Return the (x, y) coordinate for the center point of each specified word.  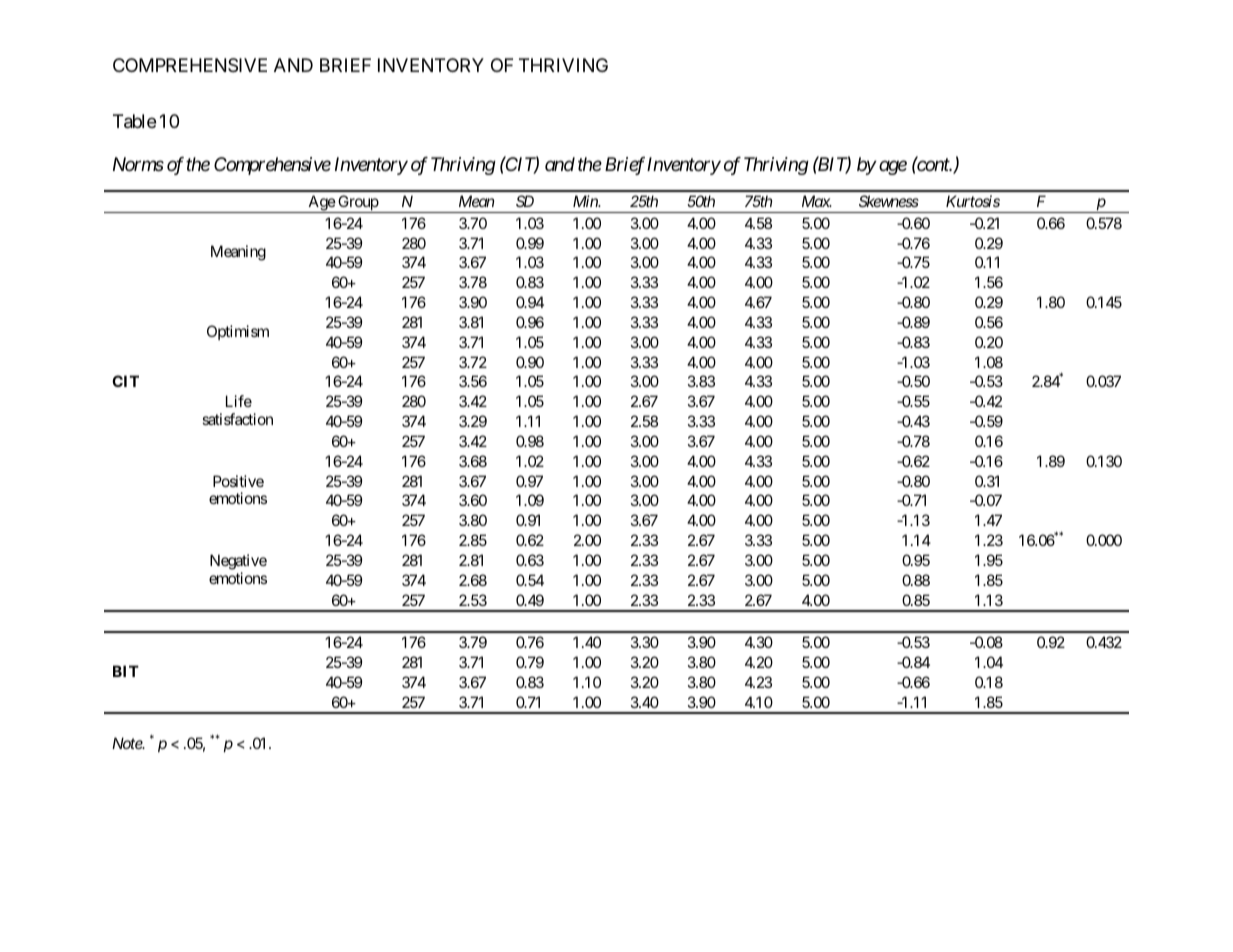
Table (134, 121)
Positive (238, 481)
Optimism (238, 332)
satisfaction (237, 419)
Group (358, 204)
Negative (238, 562)
